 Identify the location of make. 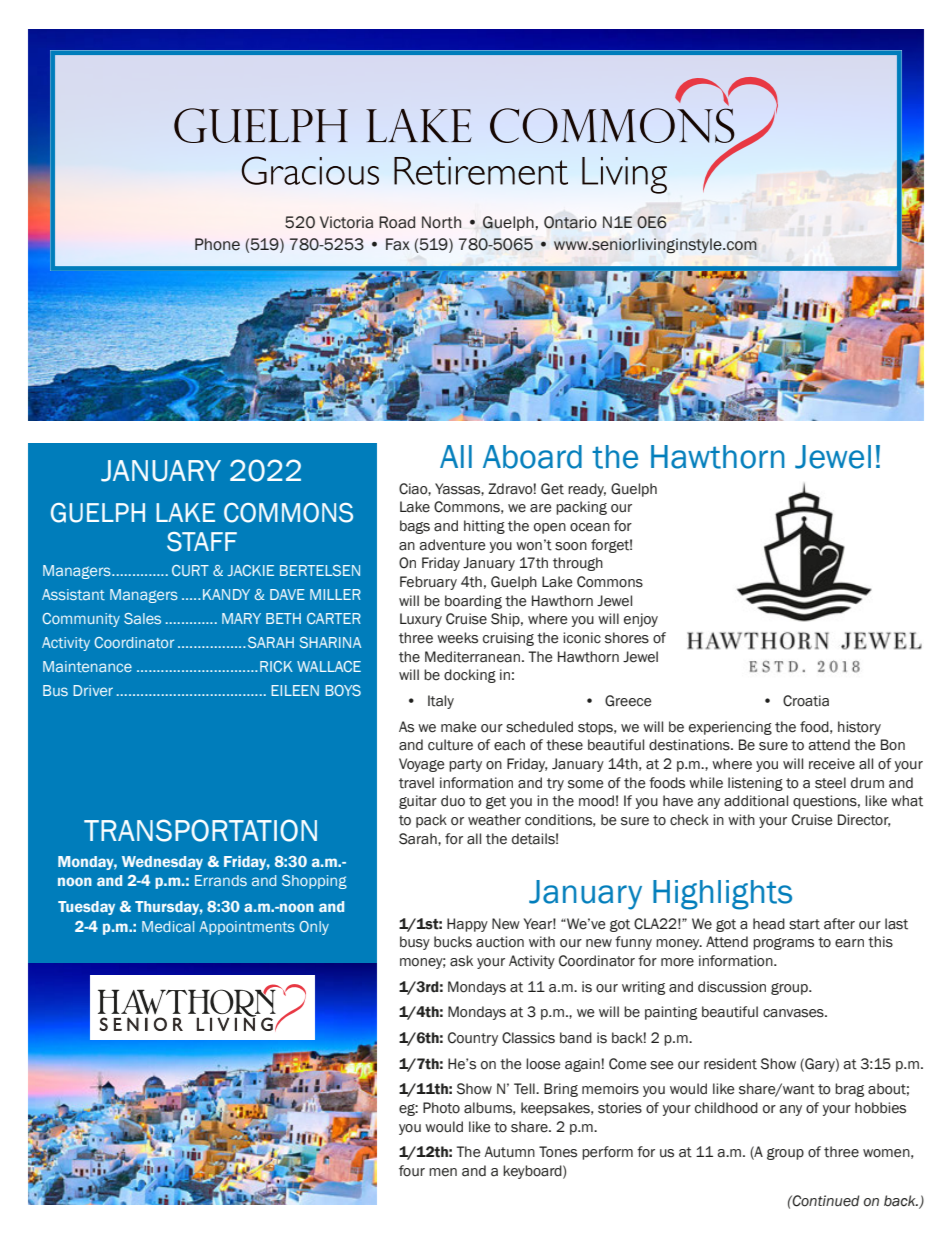
(459, 727).
